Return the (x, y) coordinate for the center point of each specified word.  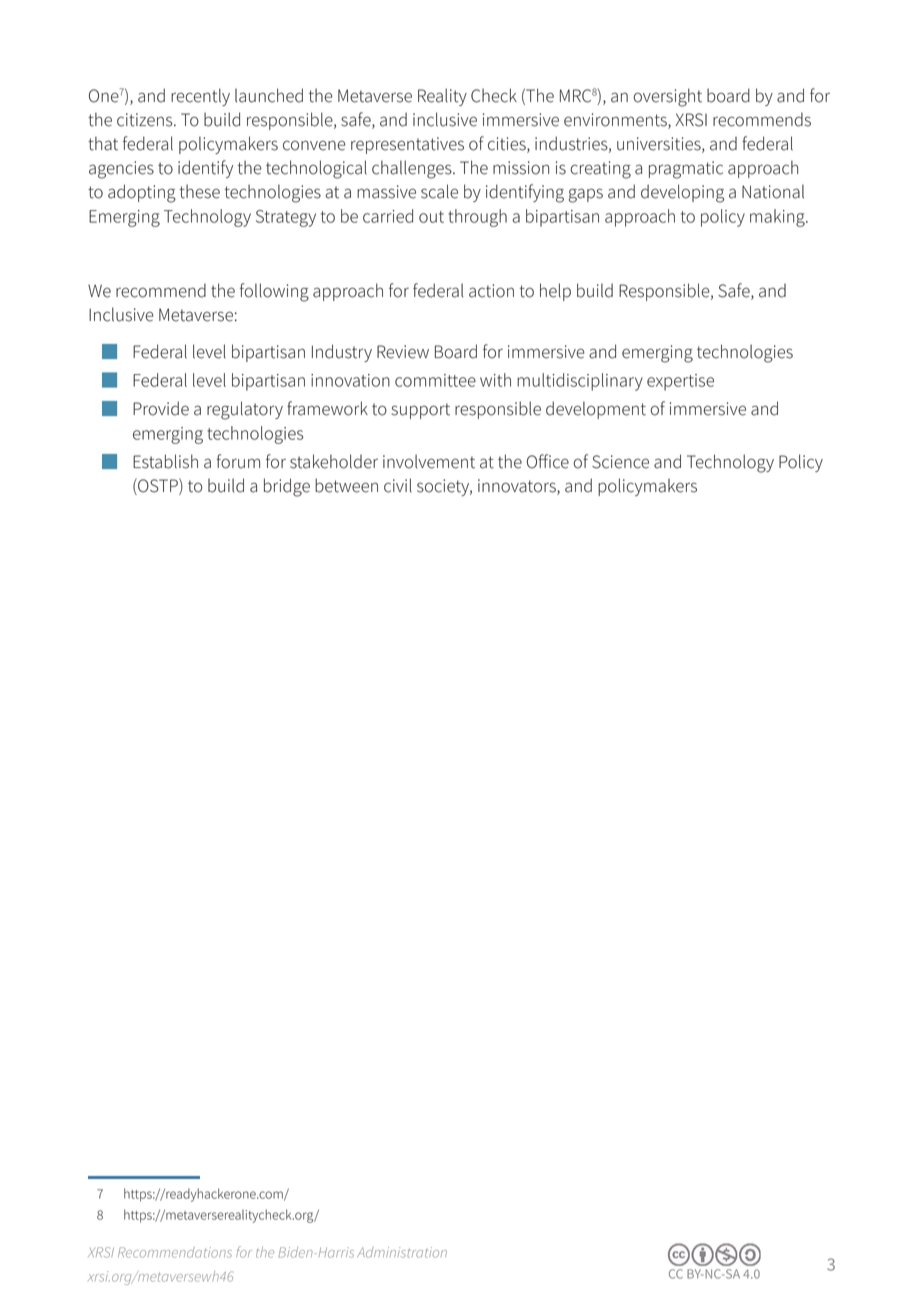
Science (620, 462)
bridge (287, 487)
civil (398, 485)
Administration (402, 1252)
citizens (146, 120)
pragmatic (686, 170)
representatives (407, 145)
